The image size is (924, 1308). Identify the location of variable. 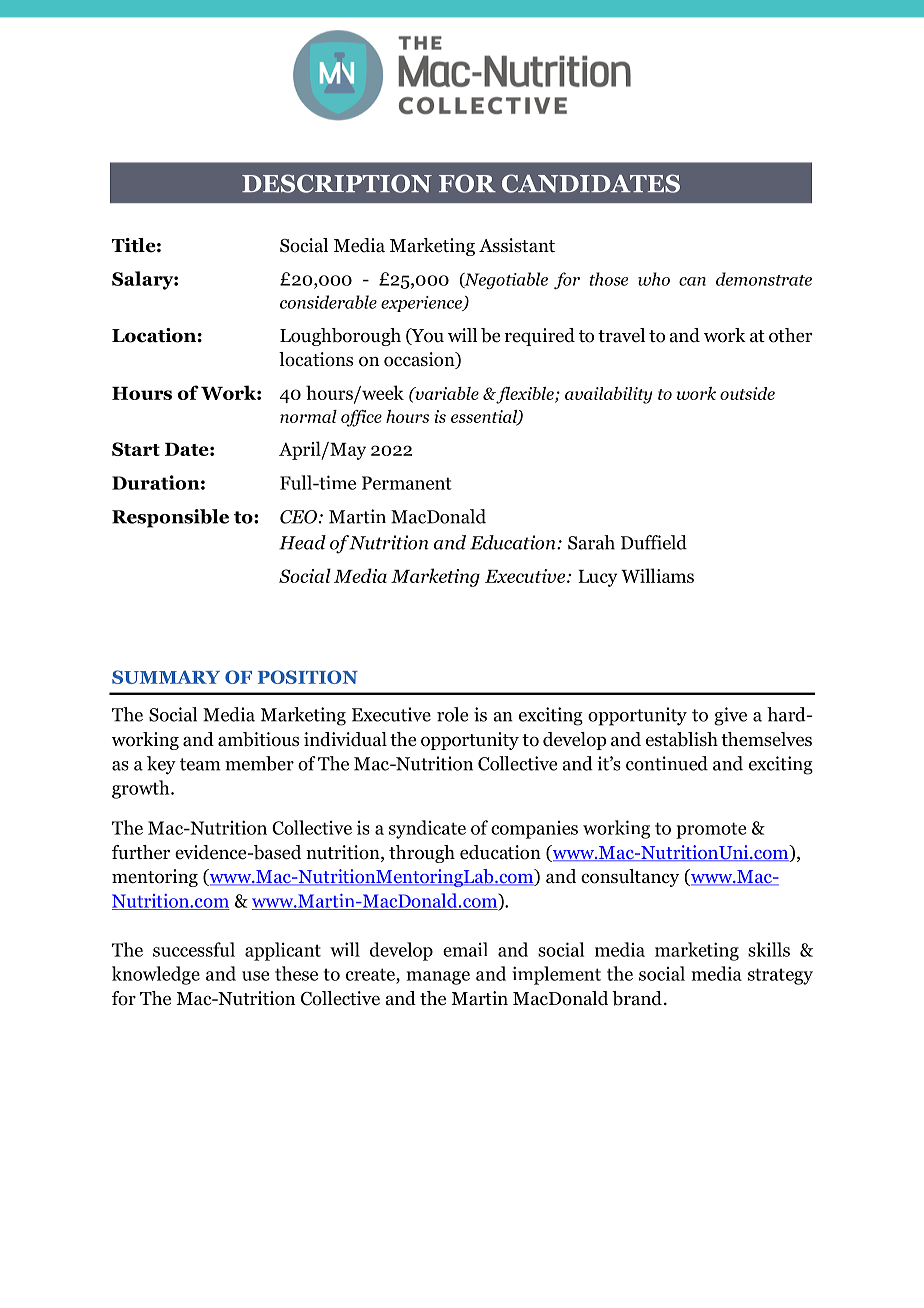
(446, 393).
